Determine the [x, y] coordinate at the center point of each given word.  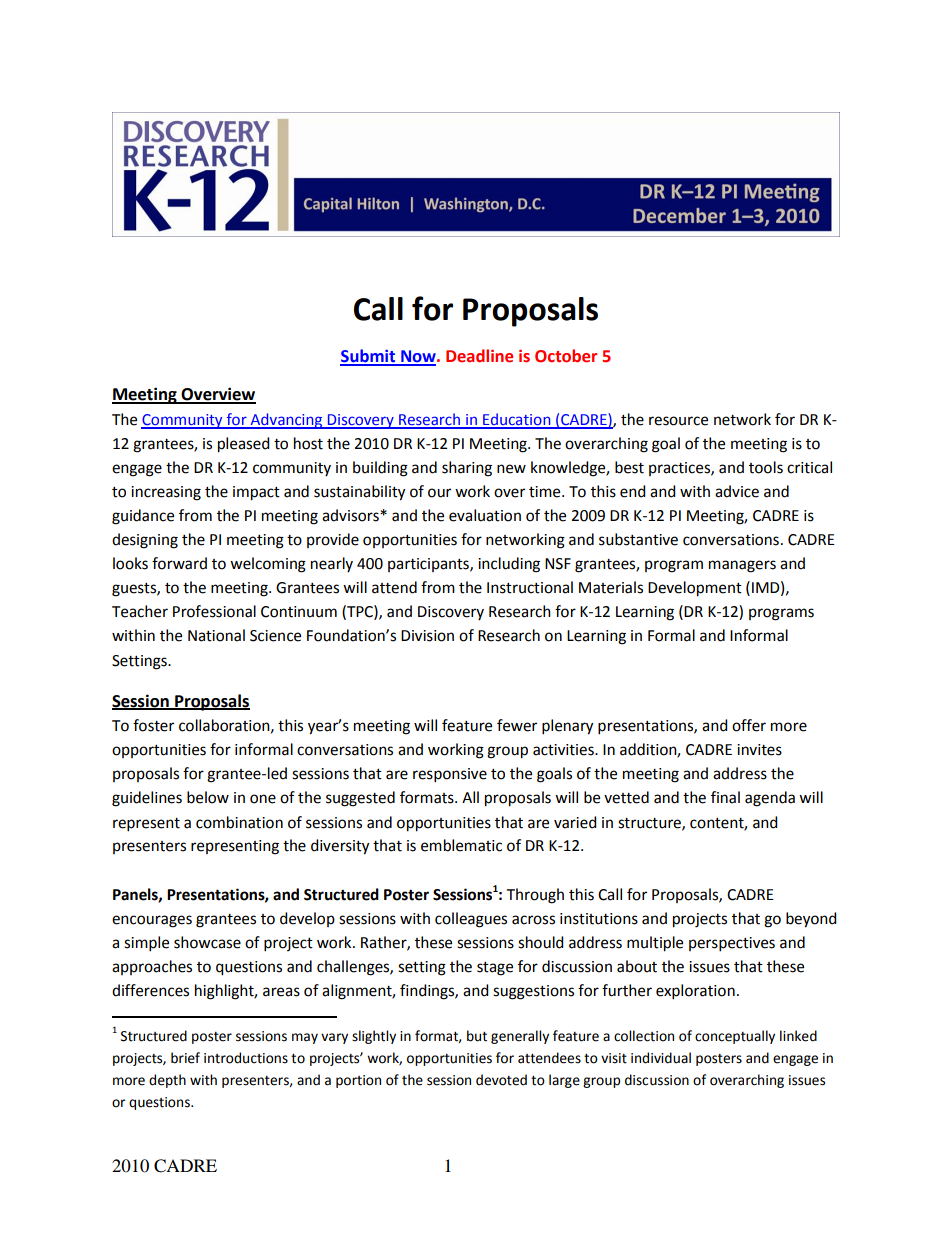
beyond [811, 920]
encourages [152, 921]
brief [185, 1058]
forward [179, 563]
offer [749, 725]
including [509, 565]
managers [742, 566]
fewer [517, 725]
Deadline [479, 356]
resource [678, 421]
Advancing [286, 421]
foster [153, 725]
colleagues [471, 920]
